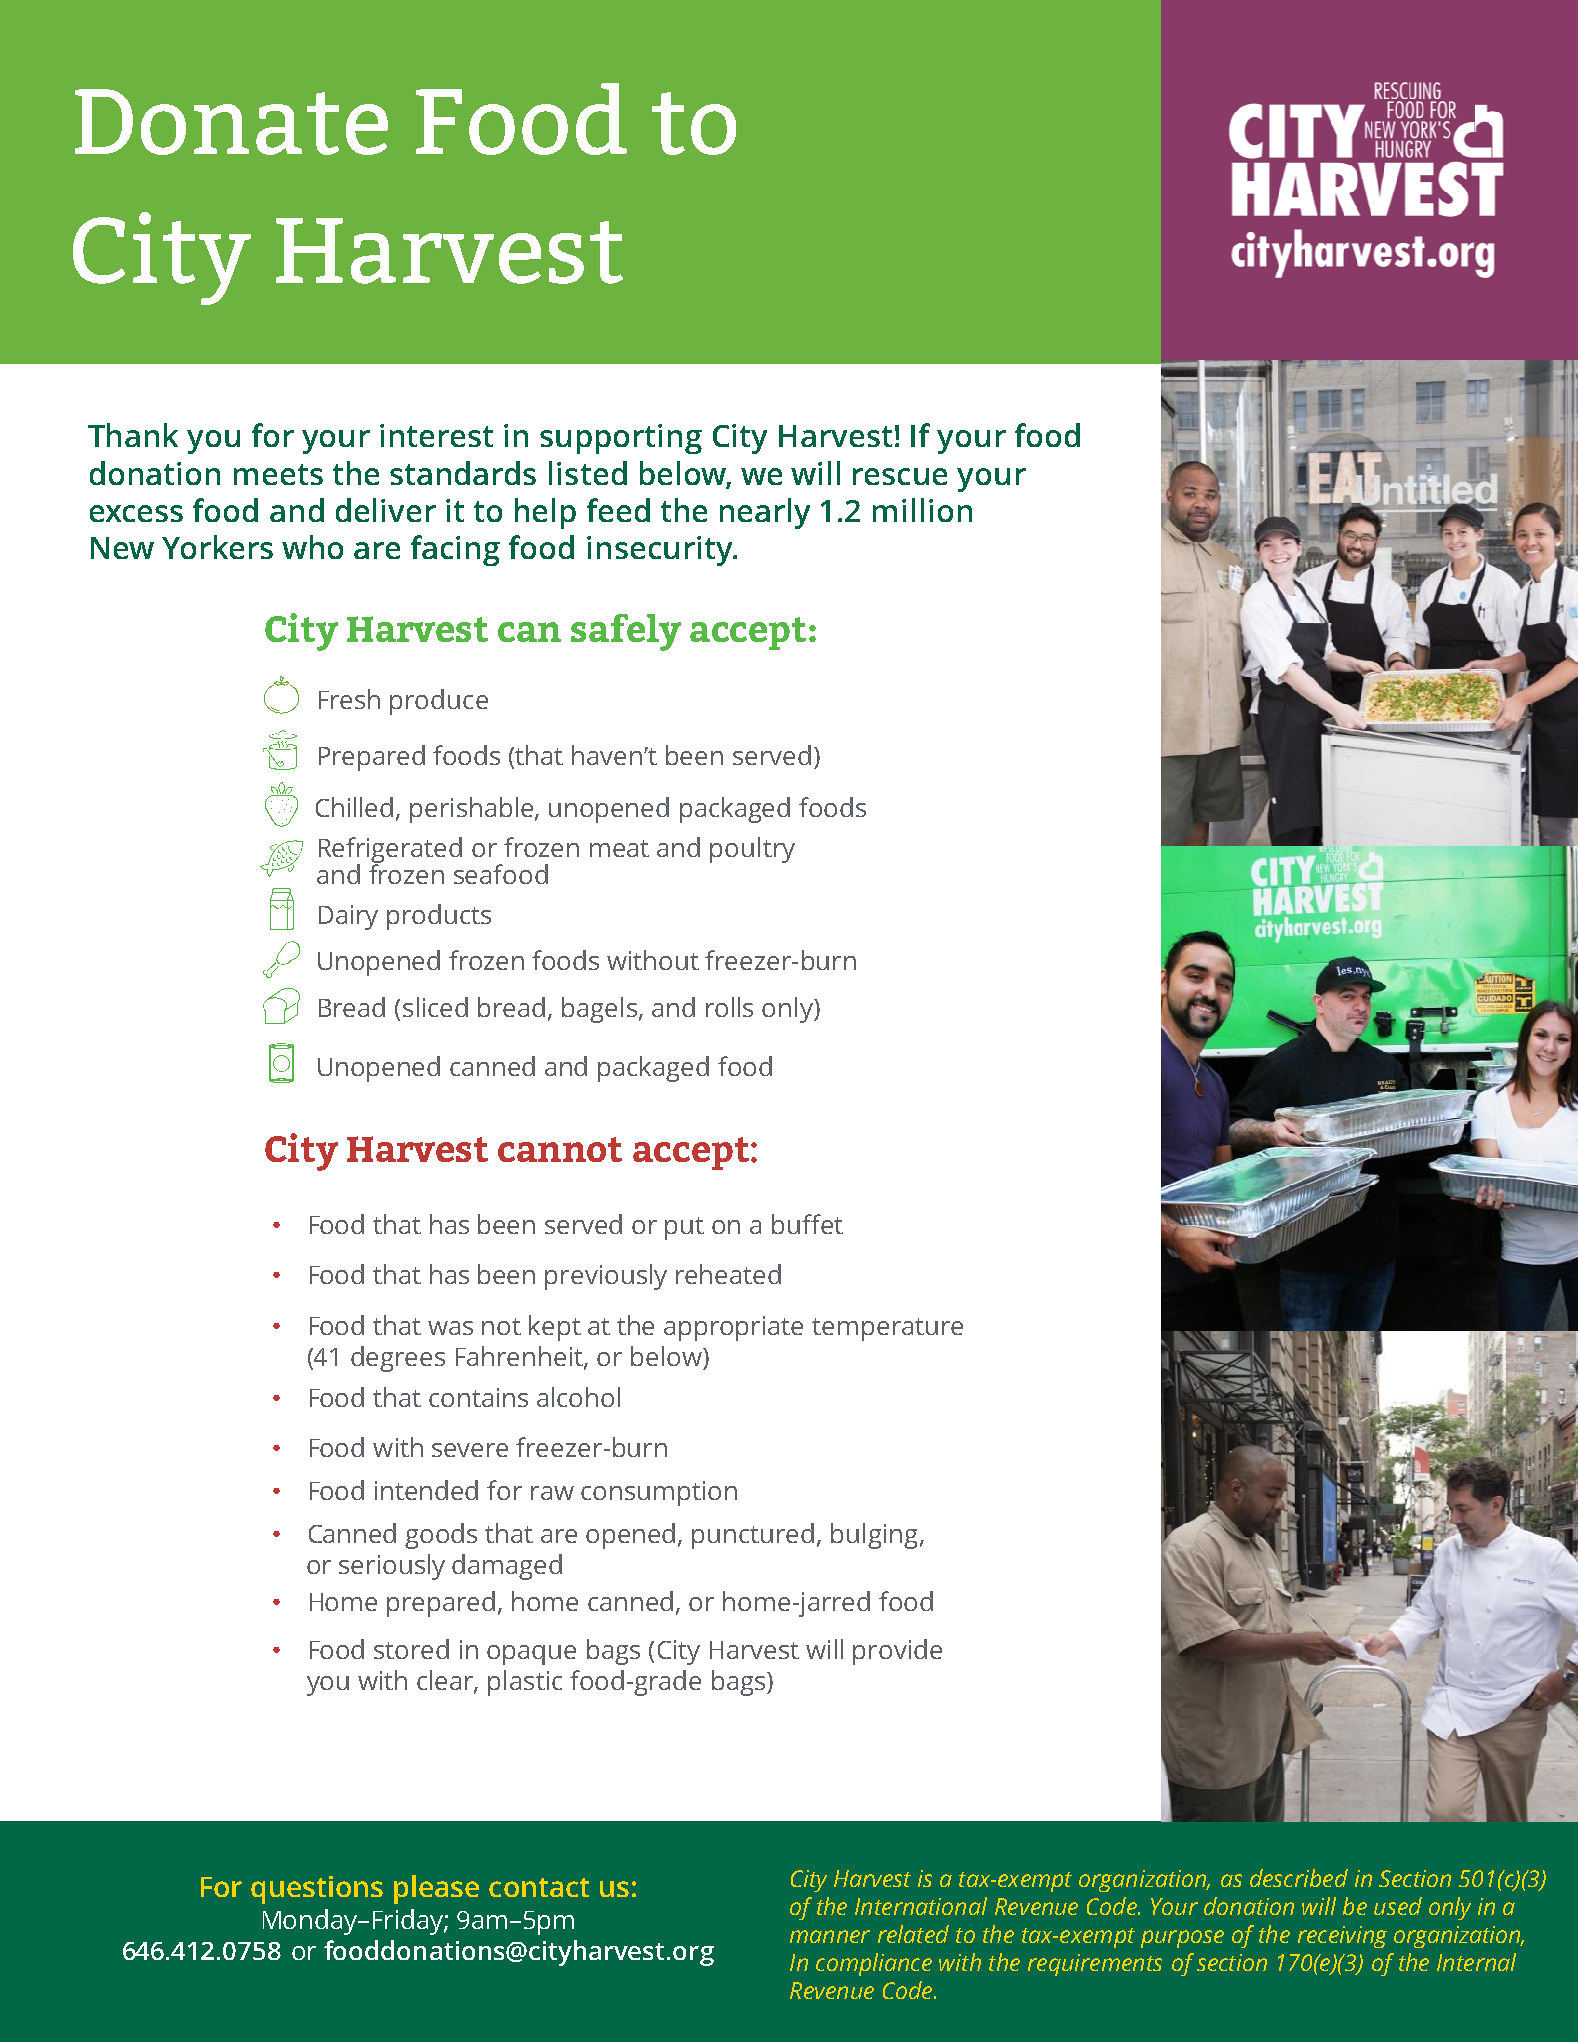  Describe the element at coordinates (830, 1936) in the screenshot. I see `manner` at that location.
